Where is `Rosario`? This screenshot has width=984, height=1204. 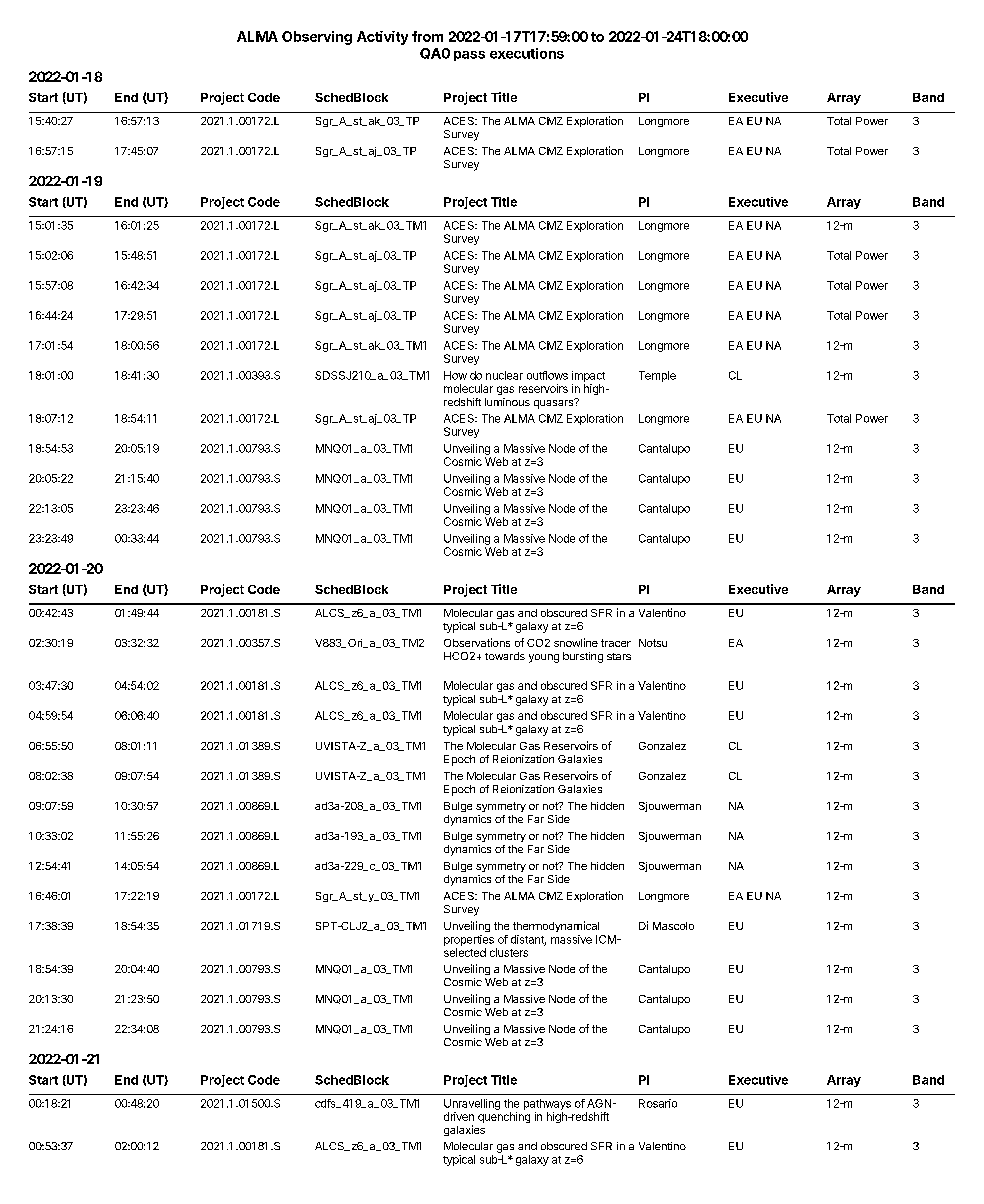
Rosario is located at coordinates (658, 1103).
